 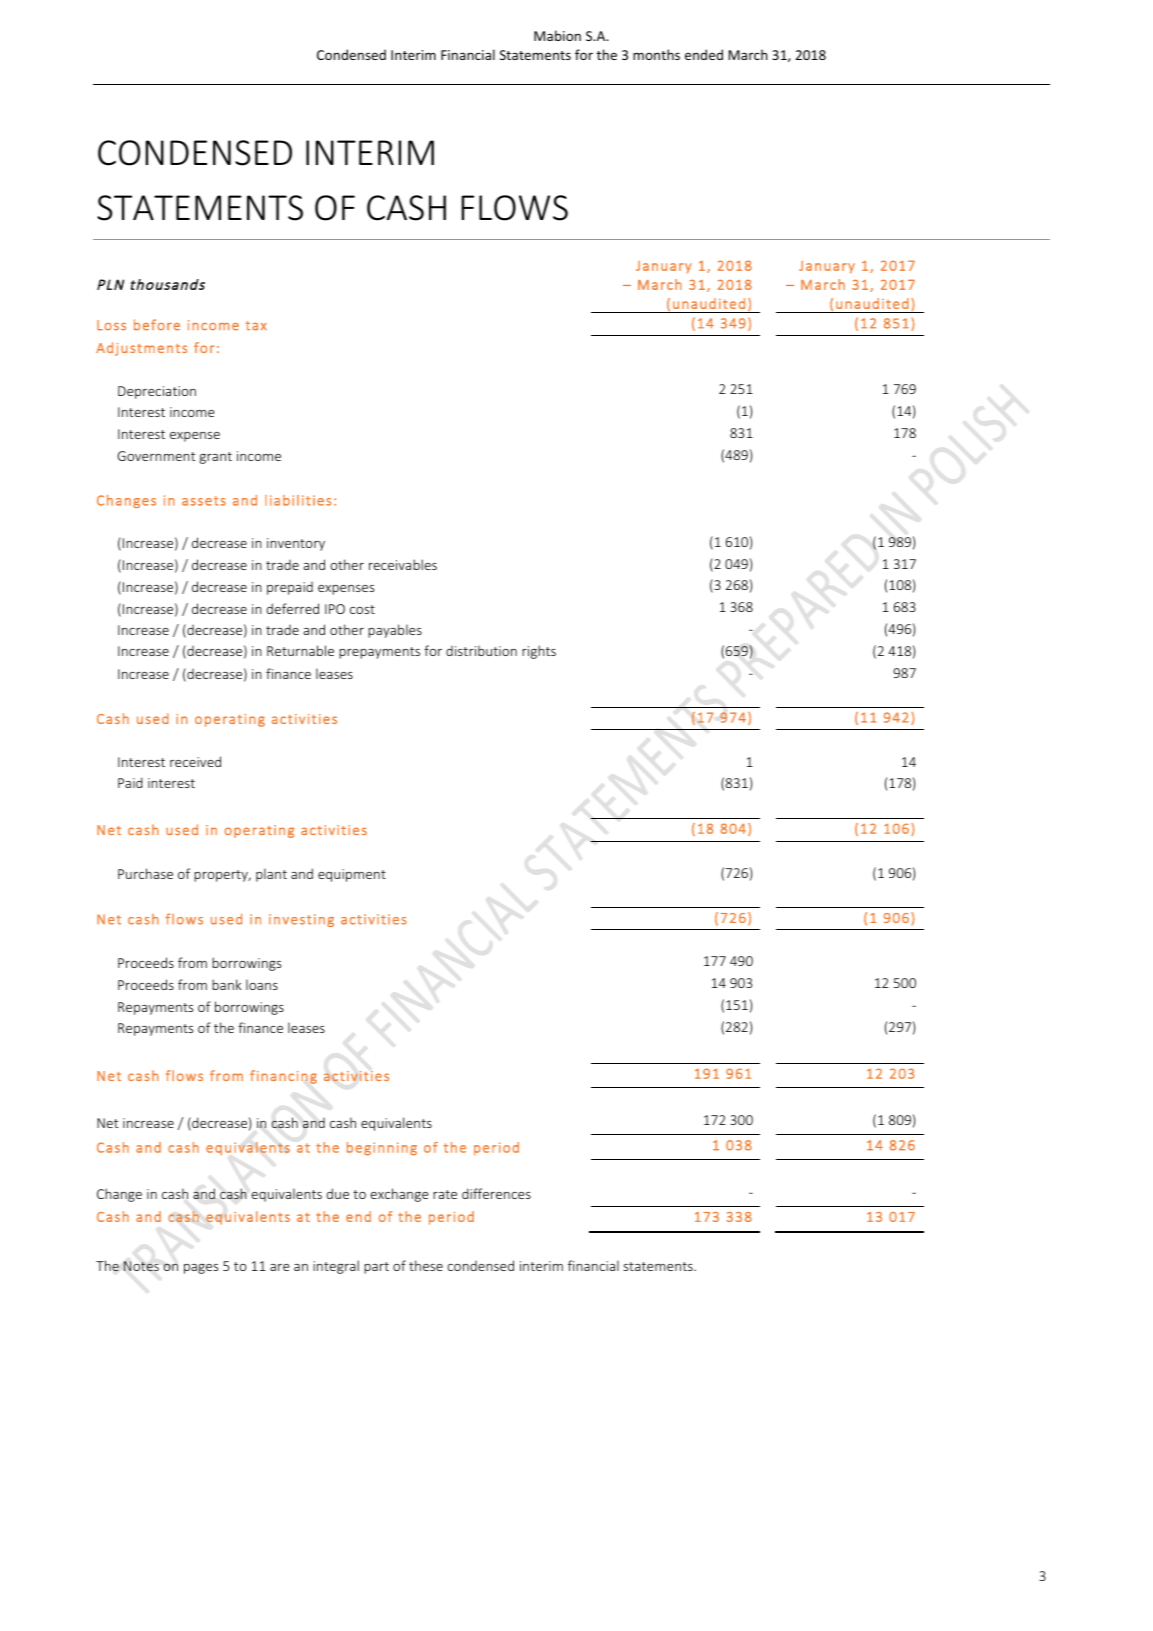 What do you see at coordinates (157, 325) in the document?
I see `before` at bounding box center [157, 325].
